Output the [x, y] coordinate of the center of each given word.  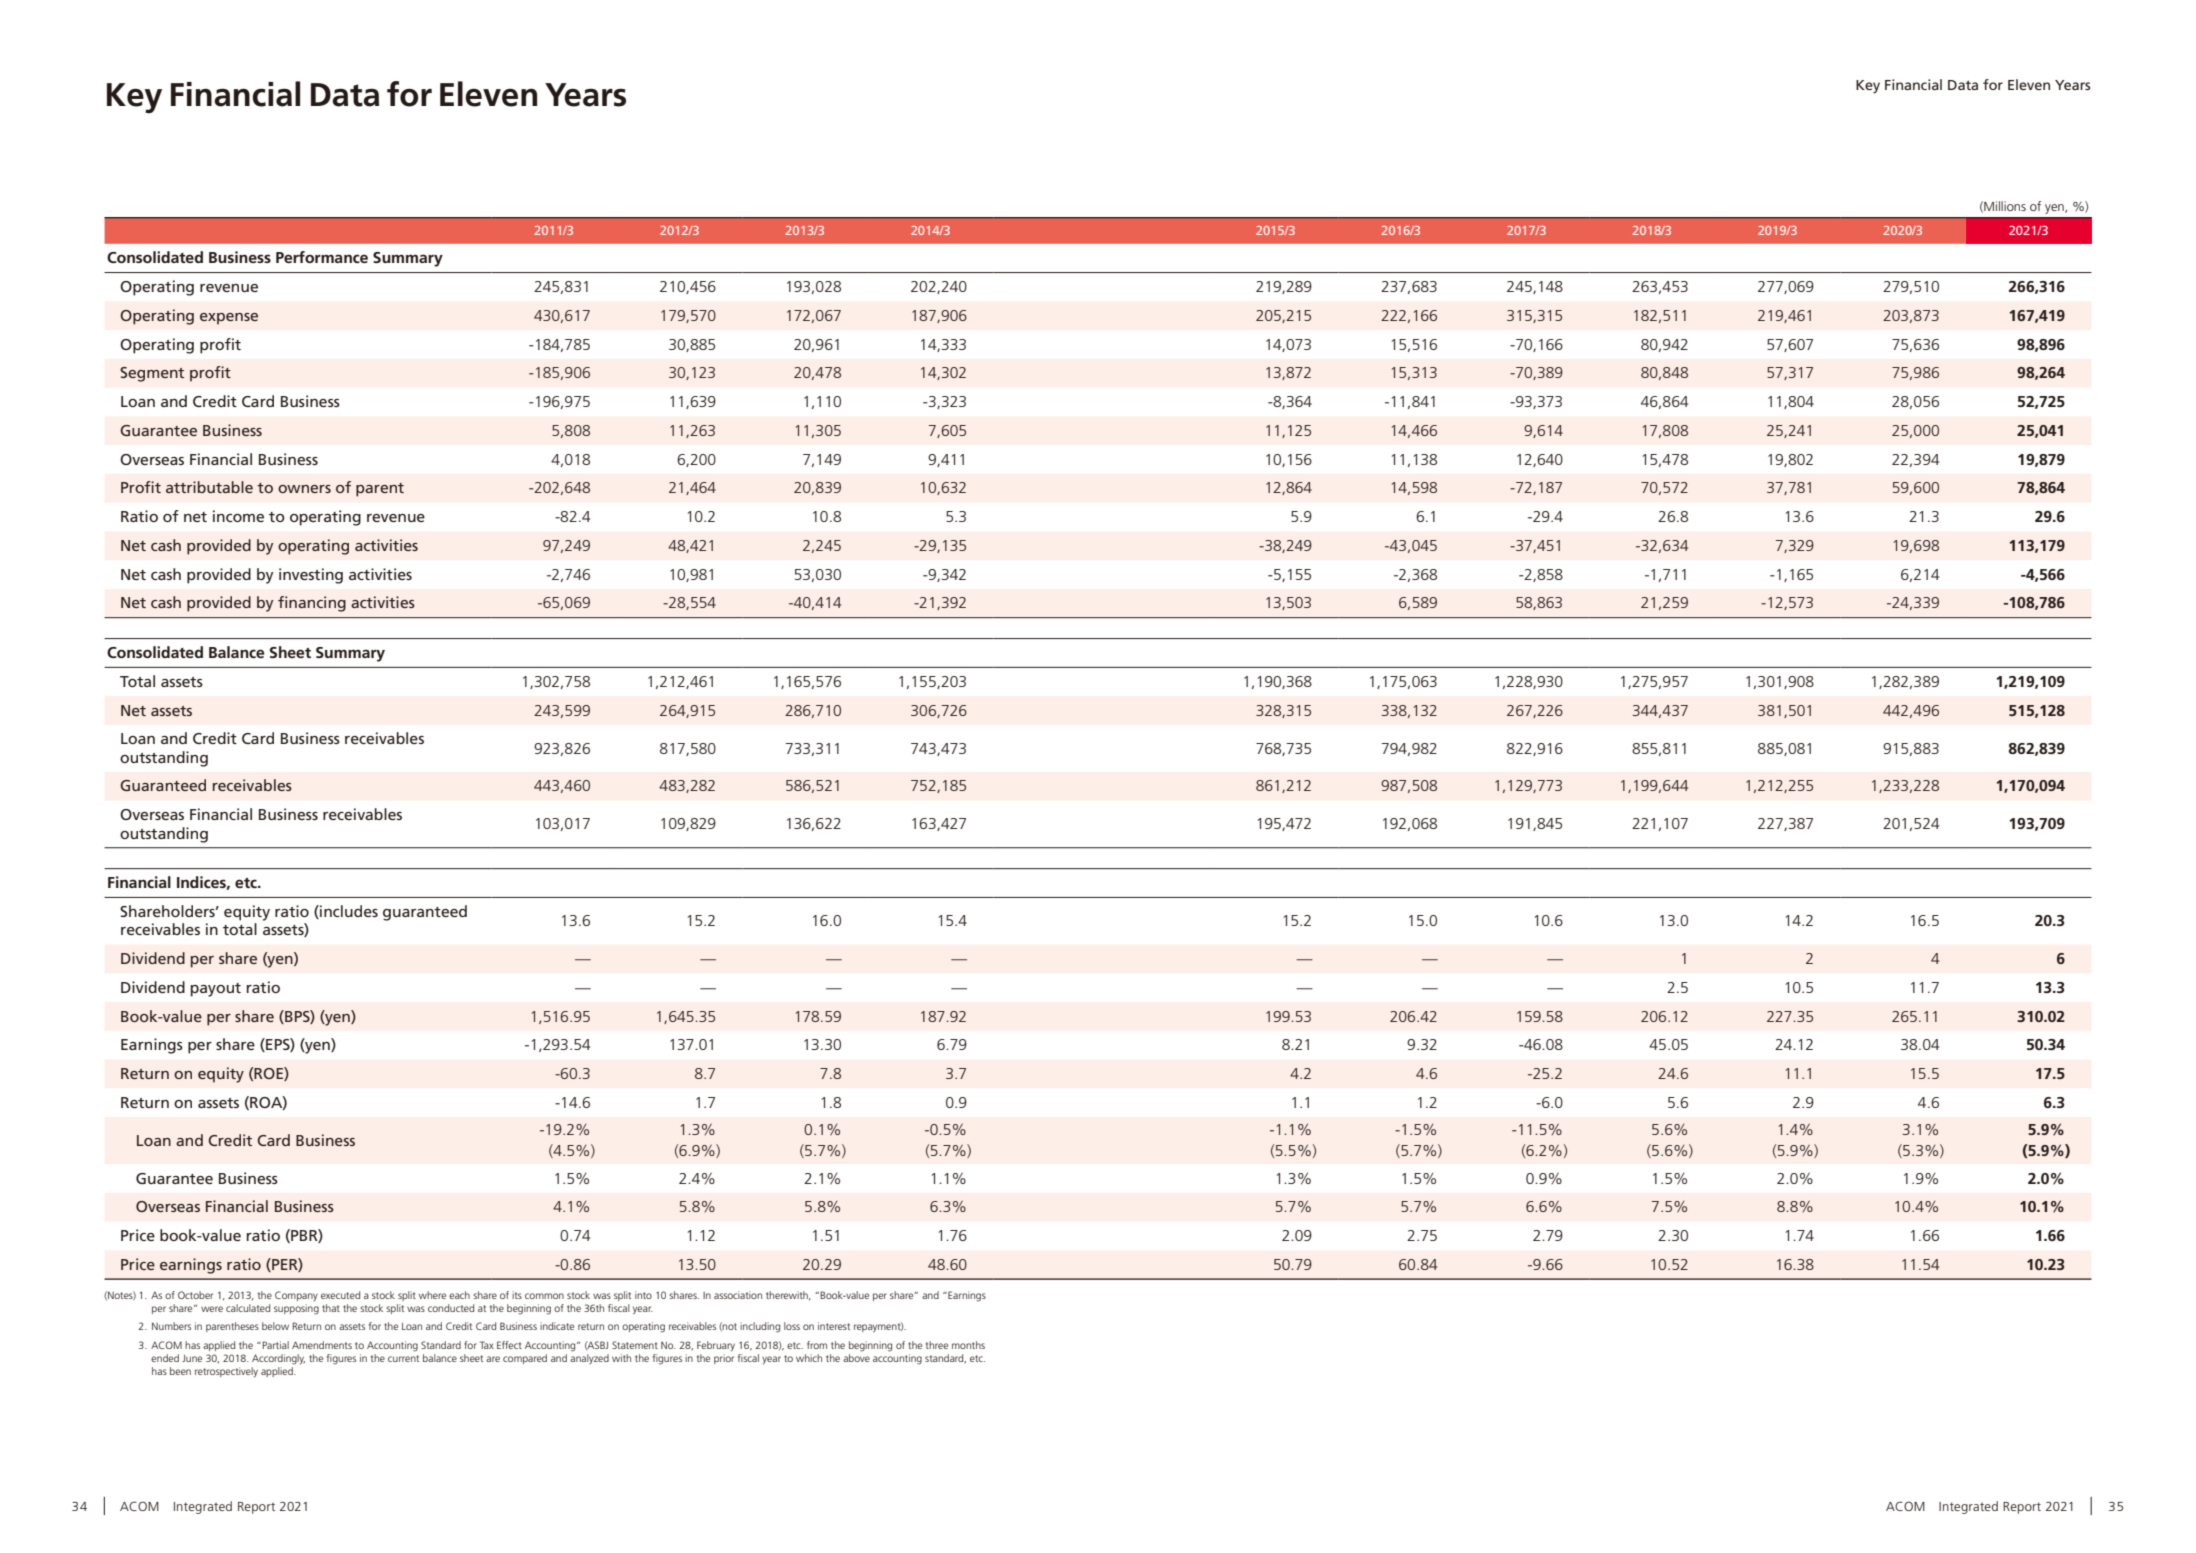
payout [216, 990]
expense [229, 319]
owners [304, 489]
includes [348, 912]
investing [311, 576]
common [544, 1296]
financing [312, 604]
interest [834, 1326]
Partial [274, 1345]
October [195, 1295]
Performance [322, 257]
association [738, 1295]
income [238, 516]
